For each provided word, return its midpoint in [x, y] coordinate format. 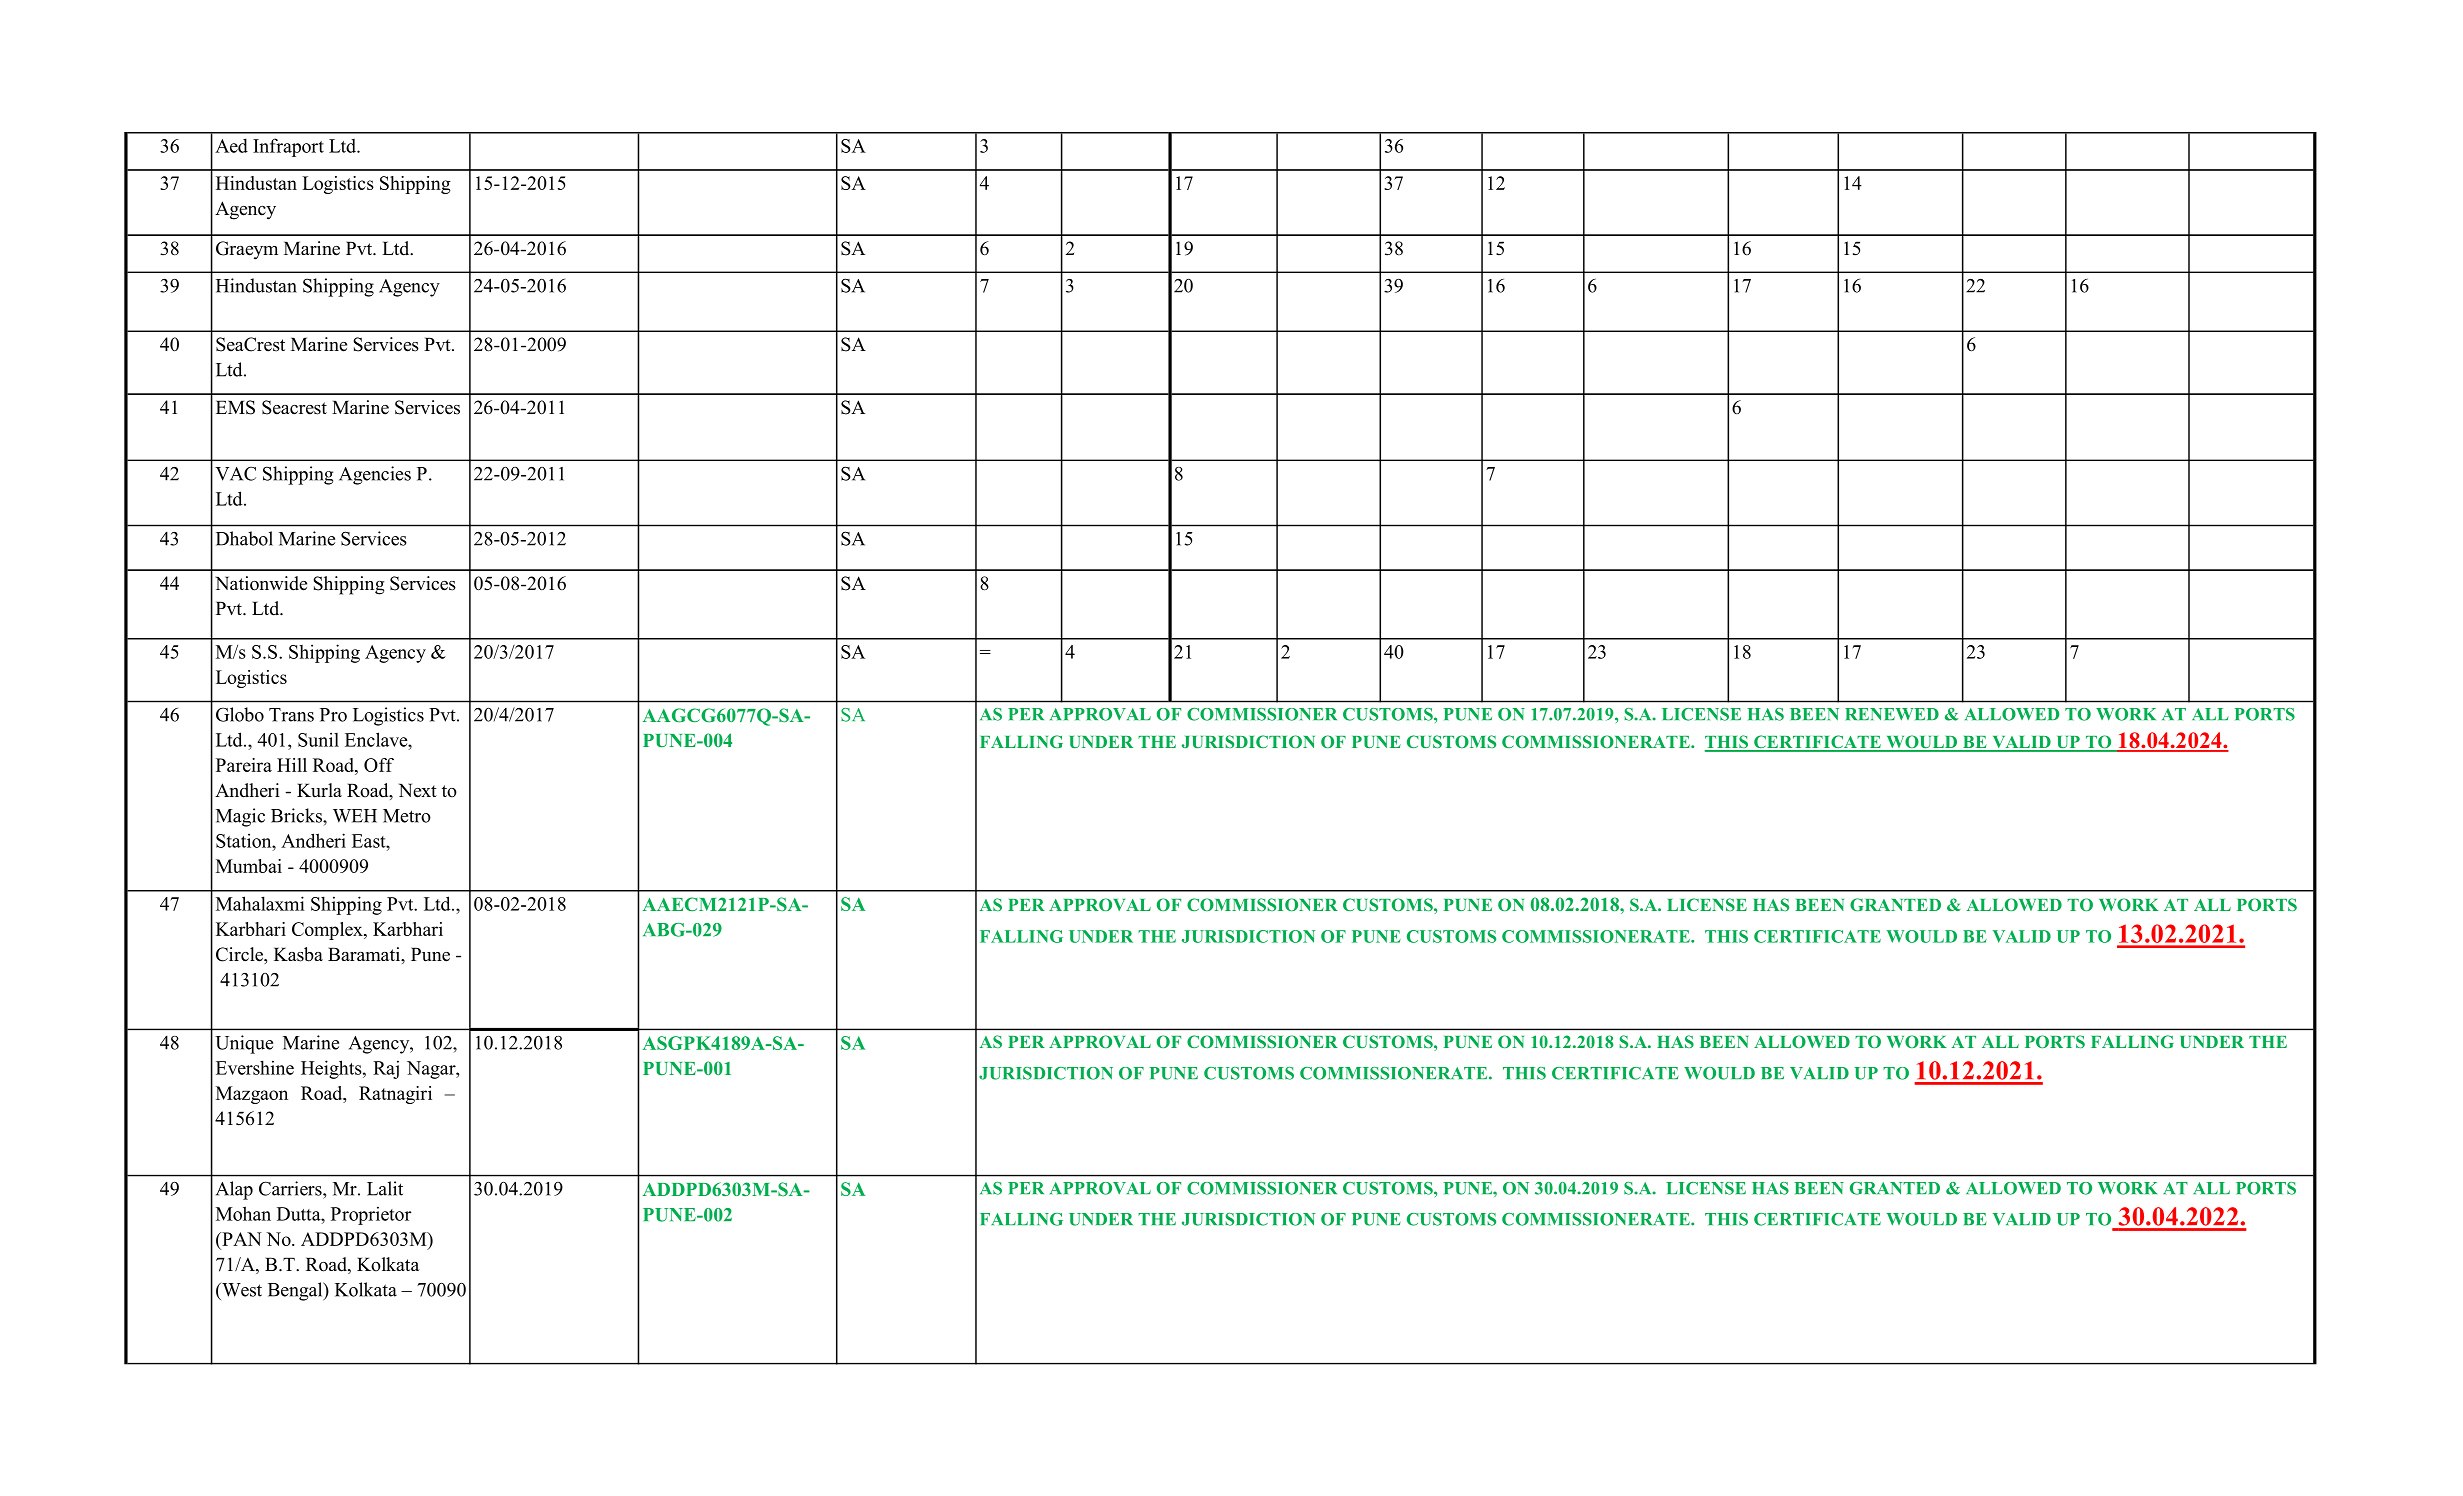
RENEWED [1892, 714]
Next [418, 790]
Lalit [385, 1188]
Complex [328, 931]
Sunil [318, 739]
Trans [291, 715]
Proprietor [371, 1215]
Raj [386, 1069]
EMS [235, 407]
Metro [407, 816]
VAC [235, 473]
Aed [231, 145]
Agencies [375, 475]
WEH [355, 816]
